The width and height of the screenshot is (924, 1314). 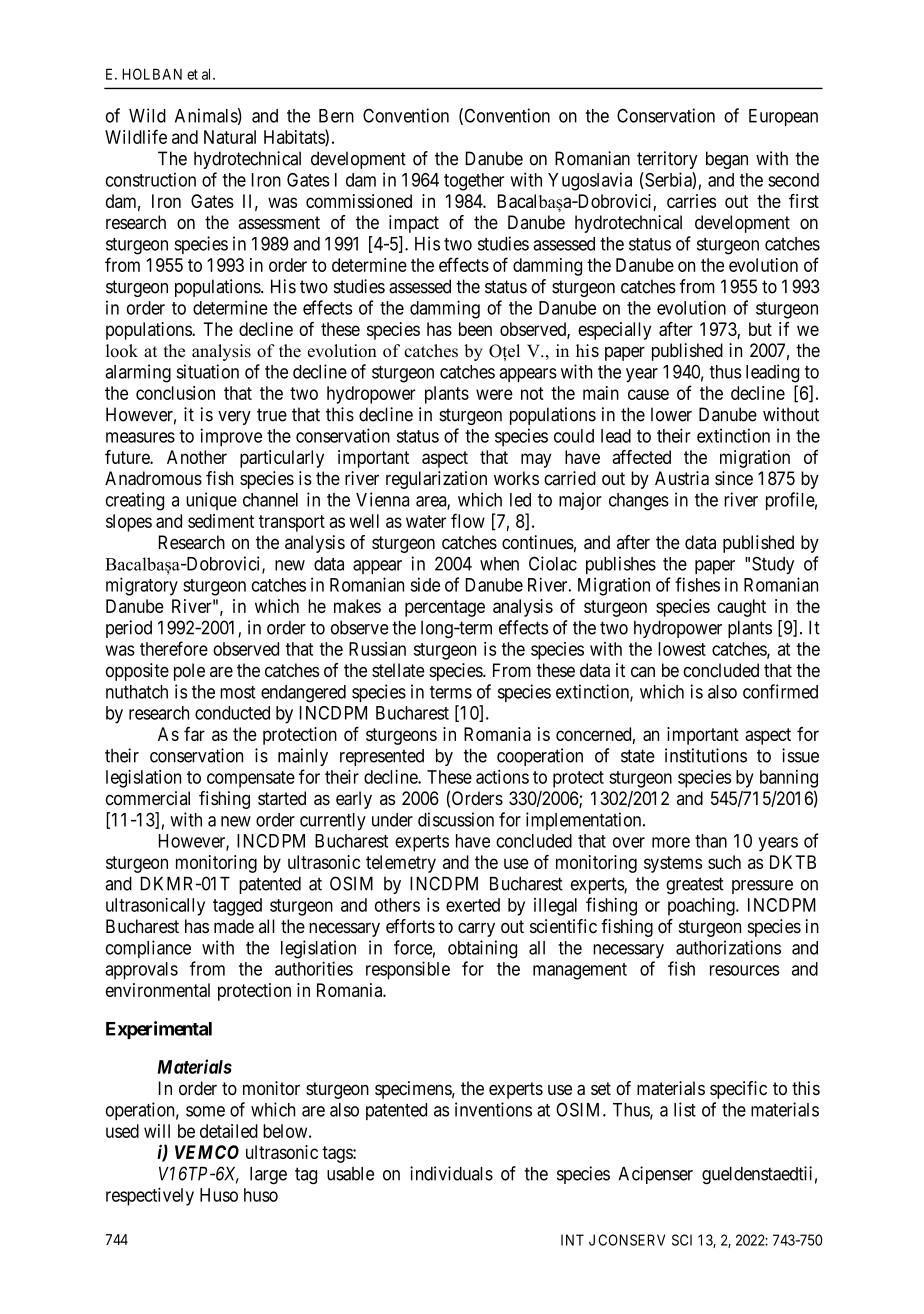 I want to click on lowest, so click(x=682, y=649).
